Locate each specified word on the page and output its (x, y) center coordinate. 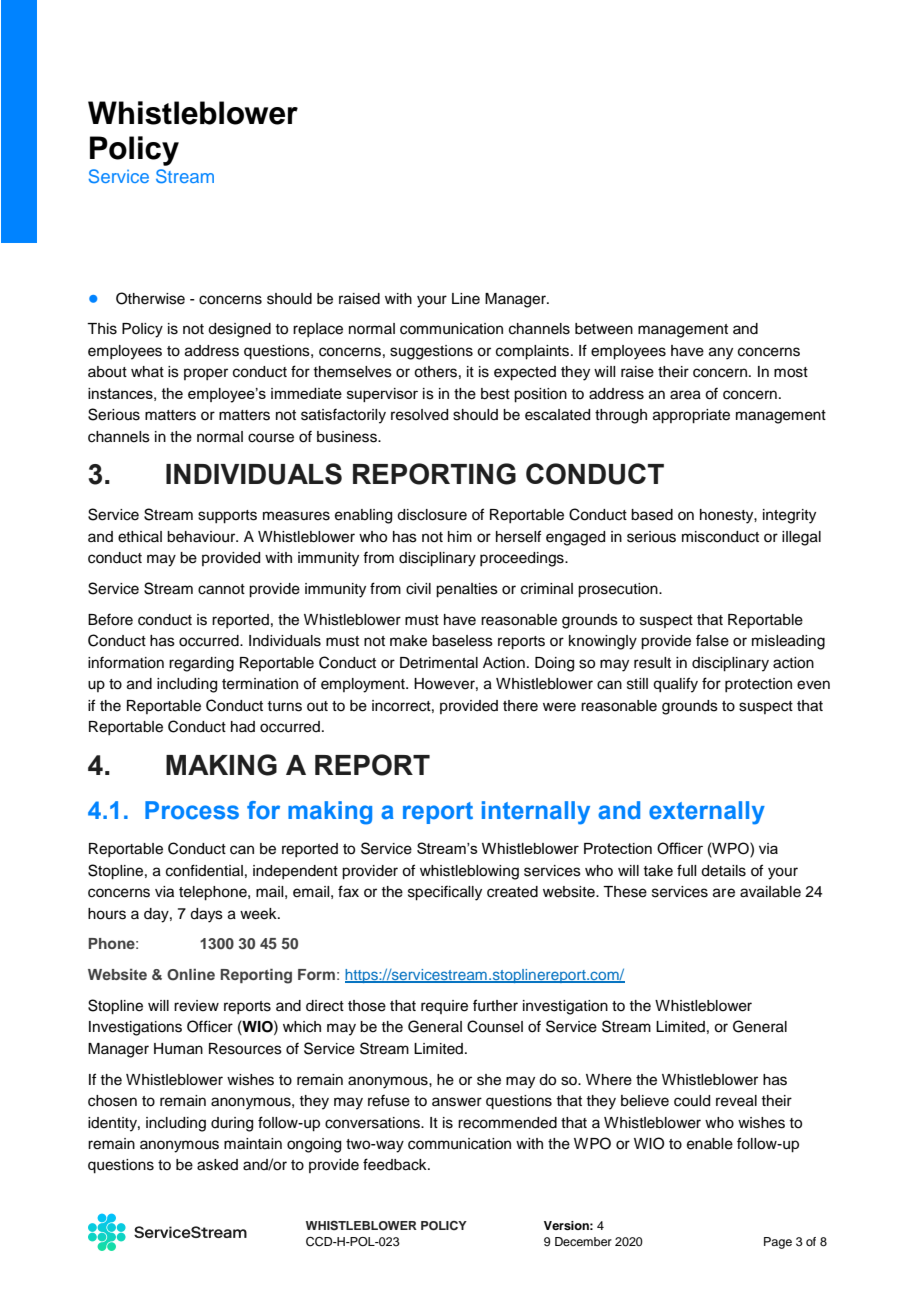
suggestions (431, 352)
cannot (221, 589)
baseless (462, 641)
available (770, 892)
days (206, 915)
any (721, 353)
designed (239, 330)
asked (217, 1165)
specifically (445, 893)
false (712, 640)
